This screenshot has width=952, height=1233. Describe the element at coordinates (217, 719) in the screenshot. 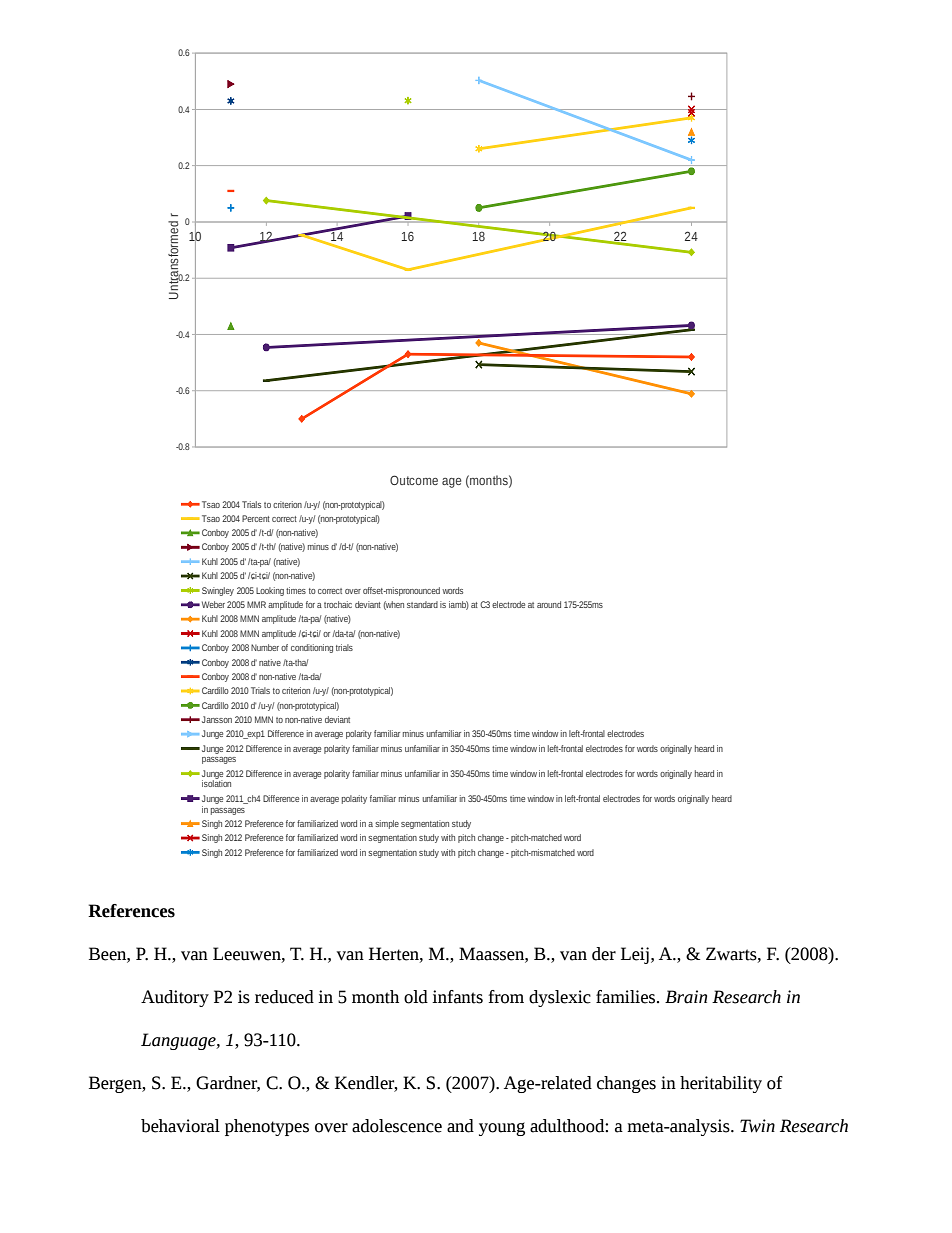

I see `Jansson` at that location.
